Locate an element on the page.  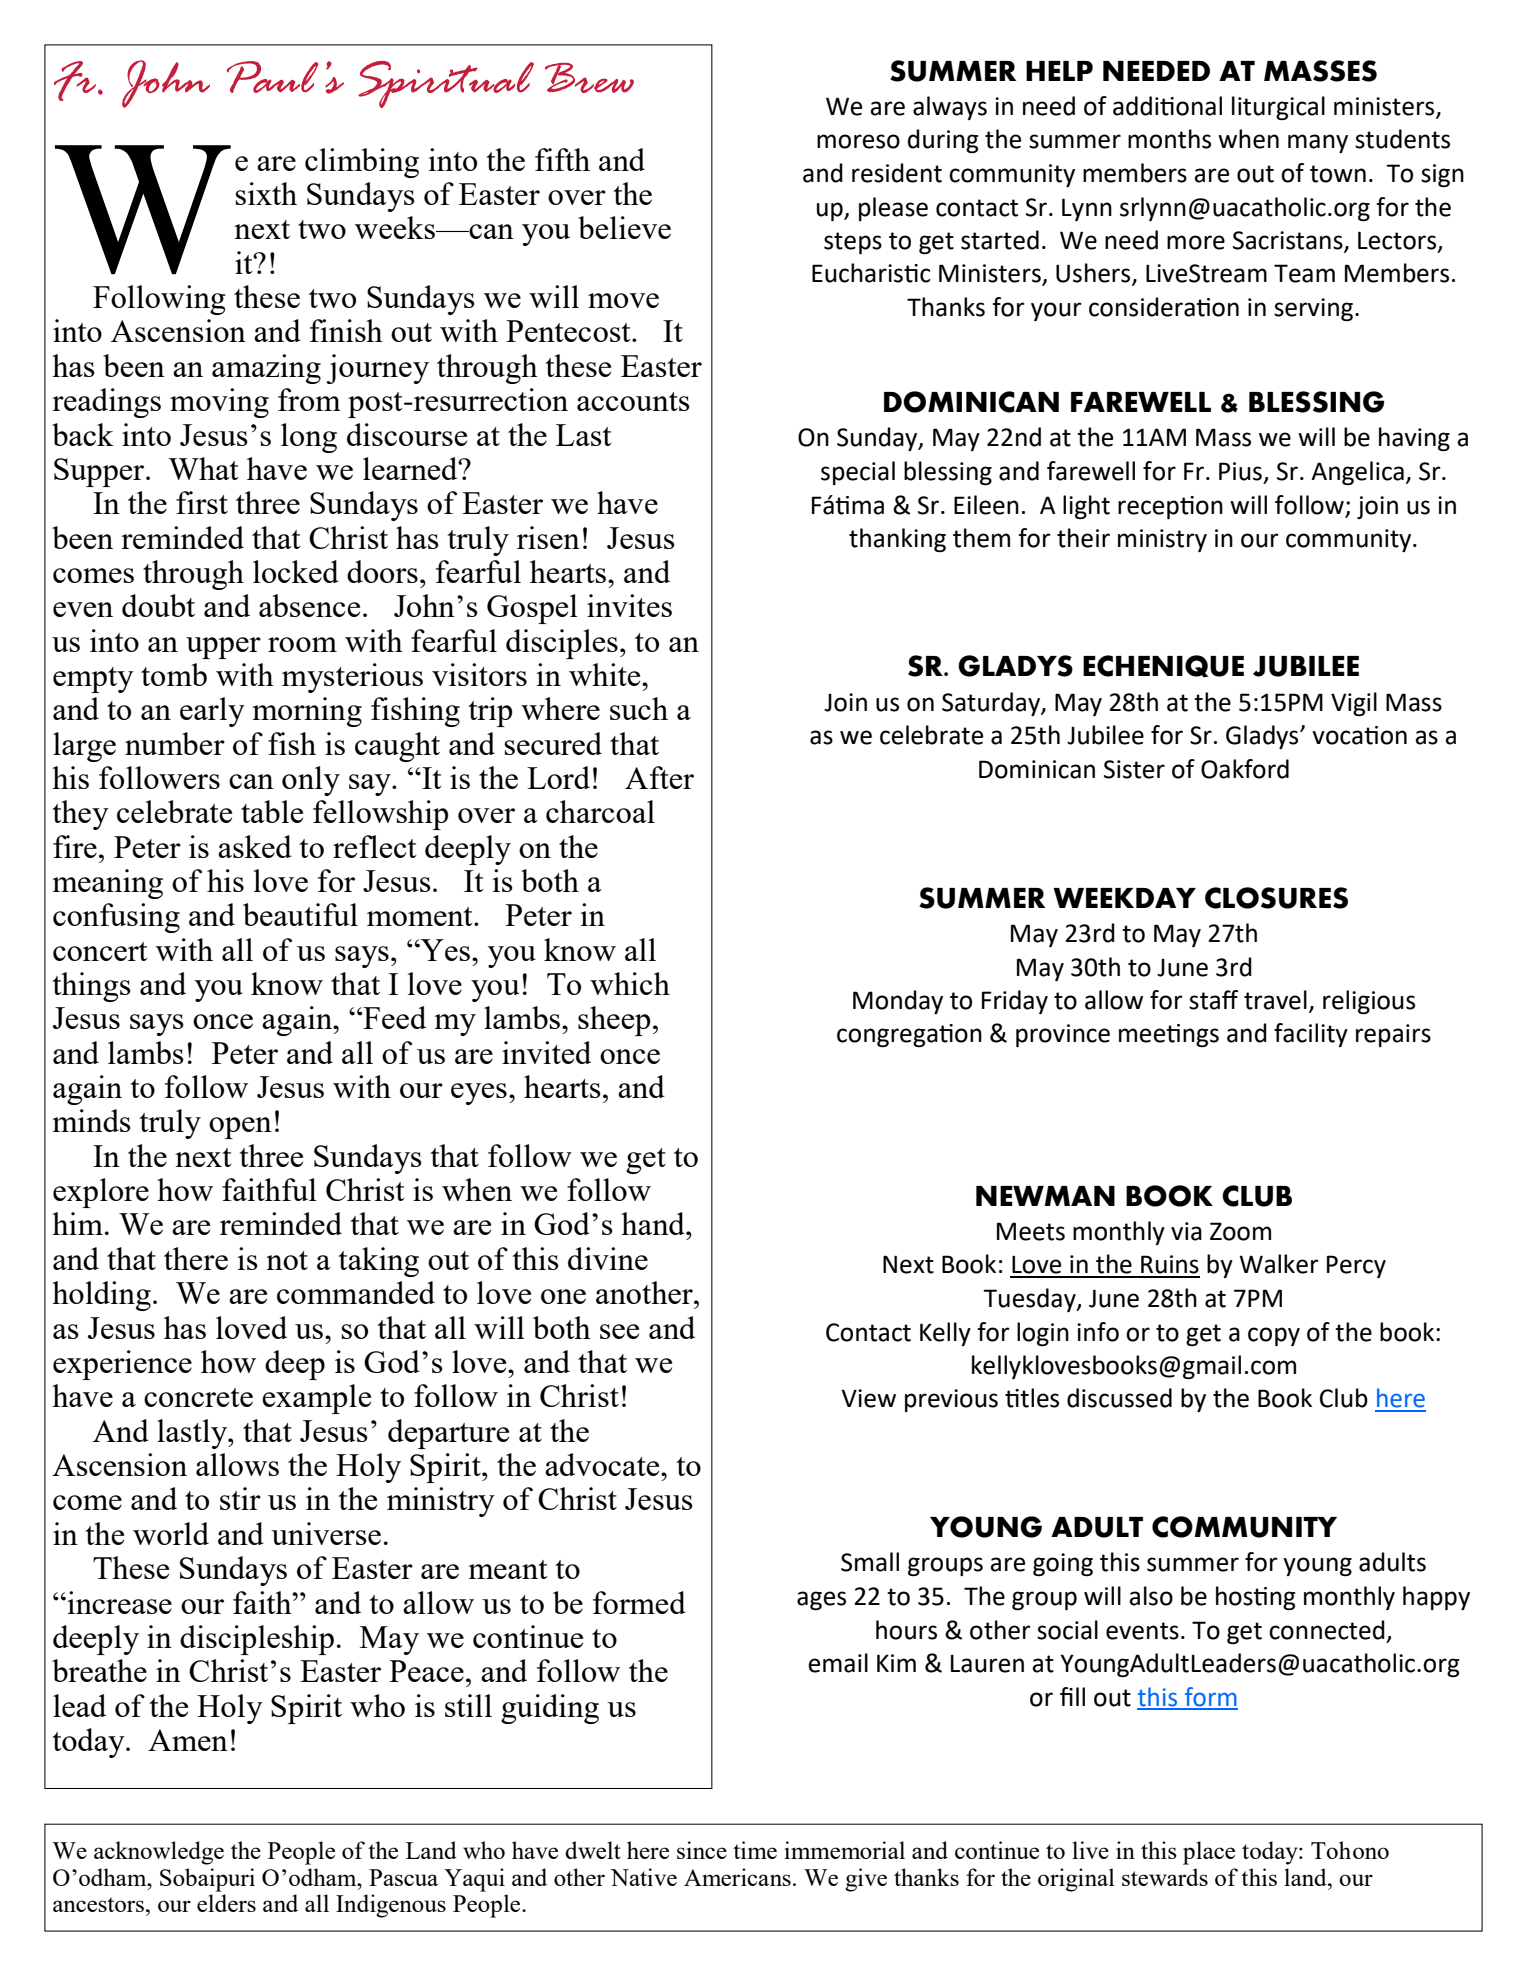
Walker is located at coordinates (1279, 1264).
